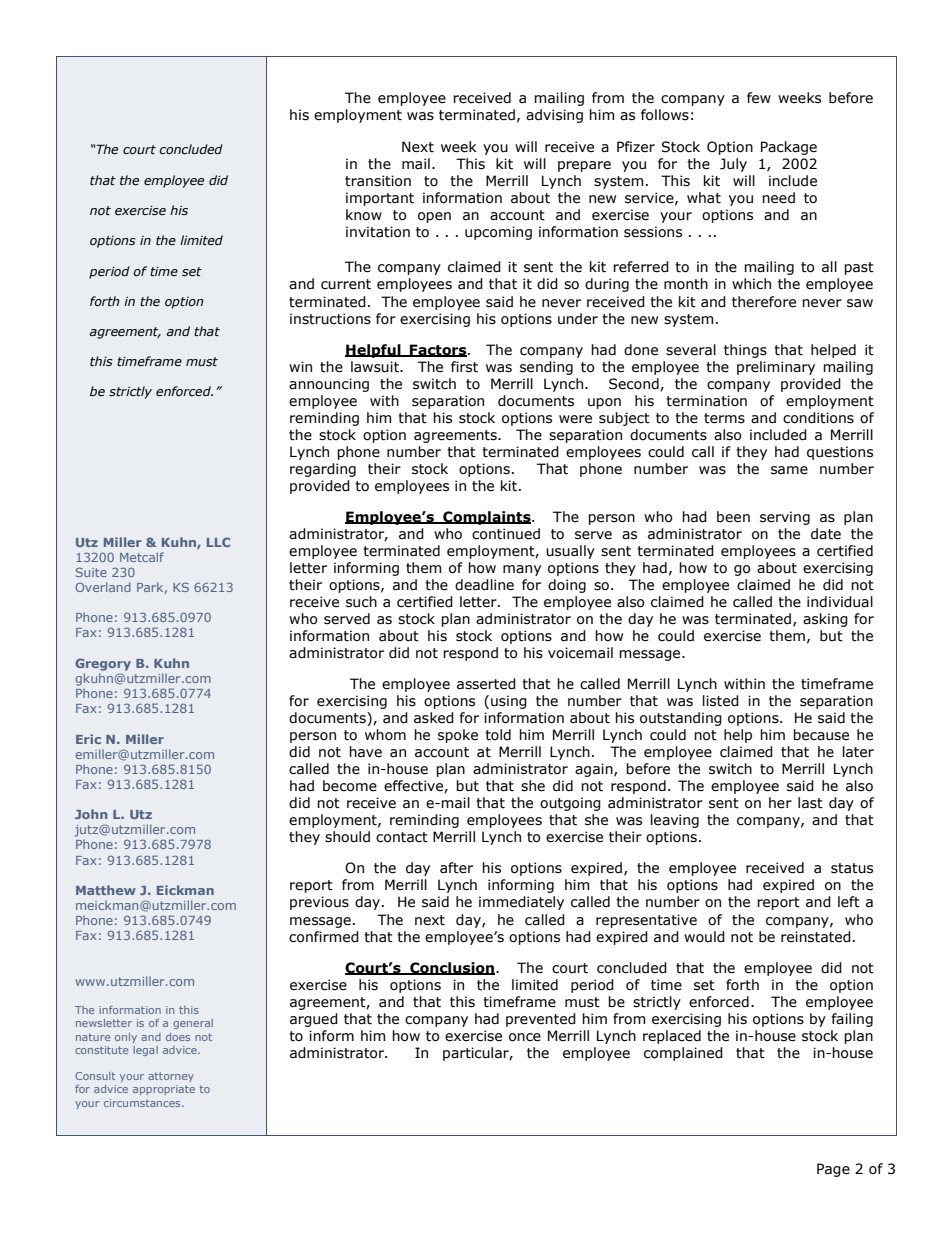  What do you see at coordinates (789, 148) in the screenshot?
I see `Package` at bounding box center [789, 148].
